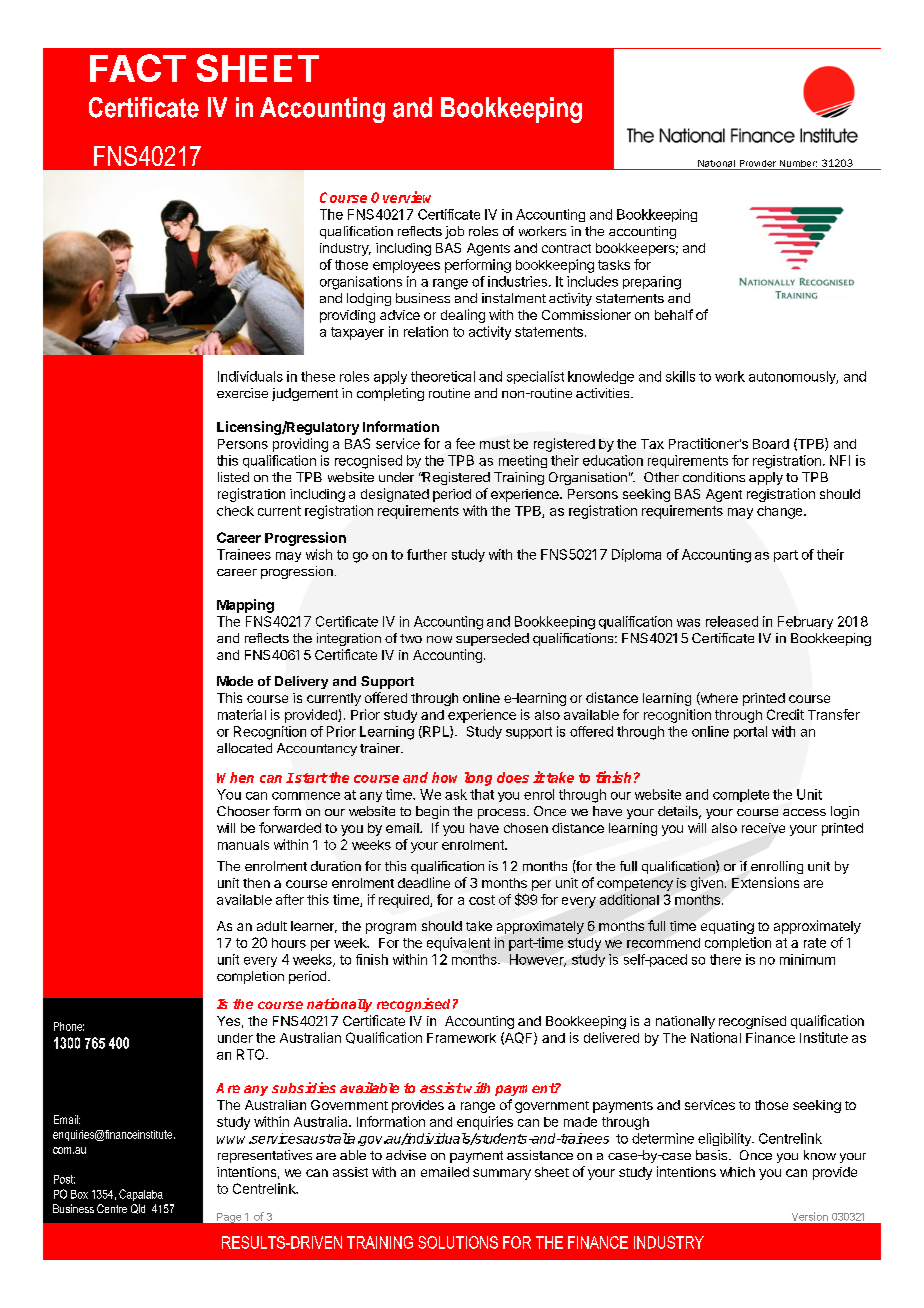 Image resolution: width=924 pixels, height=1308 pixels. Describe the element at coordinates (272, 926) in the screenshot. I see `adult` at that location.
